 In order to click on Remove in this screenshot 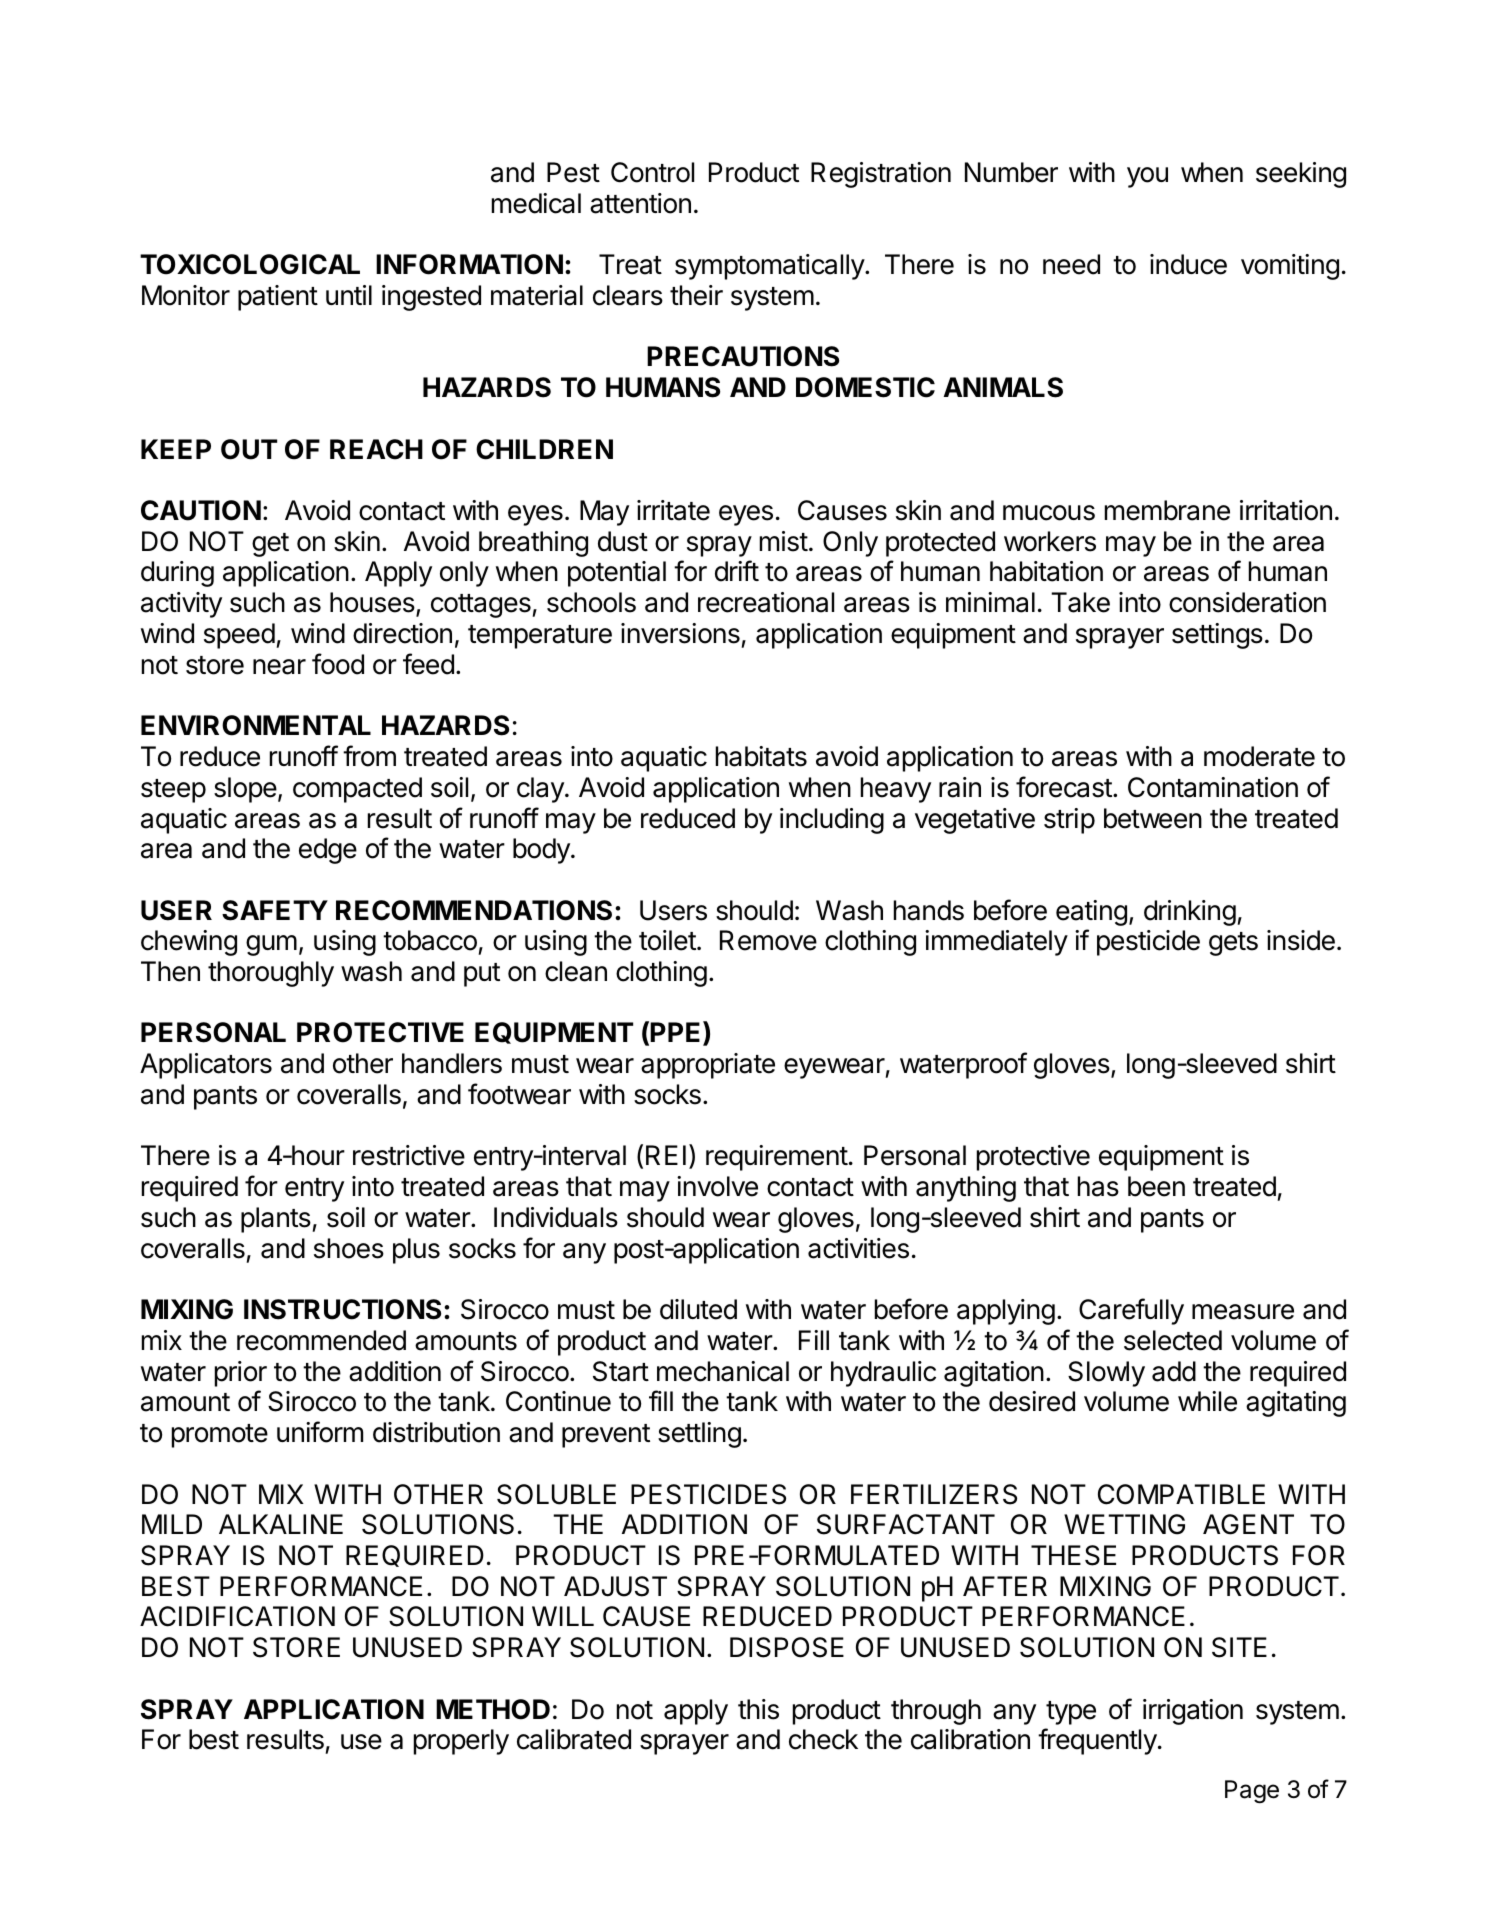, I will do `click(768, 940)`.
